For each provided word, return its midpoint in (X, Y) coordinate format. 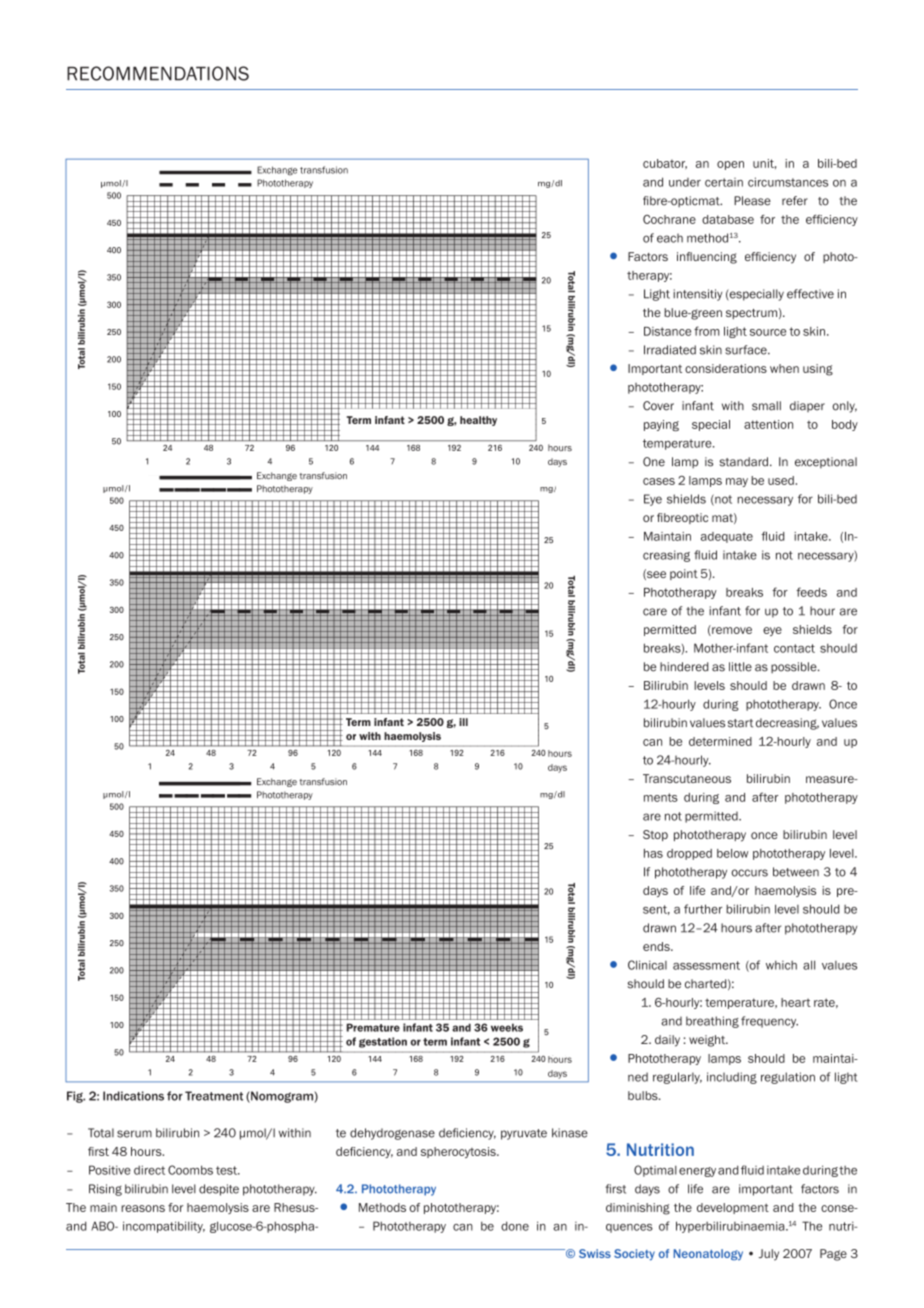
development (733, 1208)
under (685, 182)
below (733, 853)
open (730, 165)
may (737, 482)
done (515, 1226)
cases (659, 481)
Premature (373, 1027)
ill (463, 722)
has (653, 853)
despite (219, 1190)
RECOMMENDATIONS (158, 73)
